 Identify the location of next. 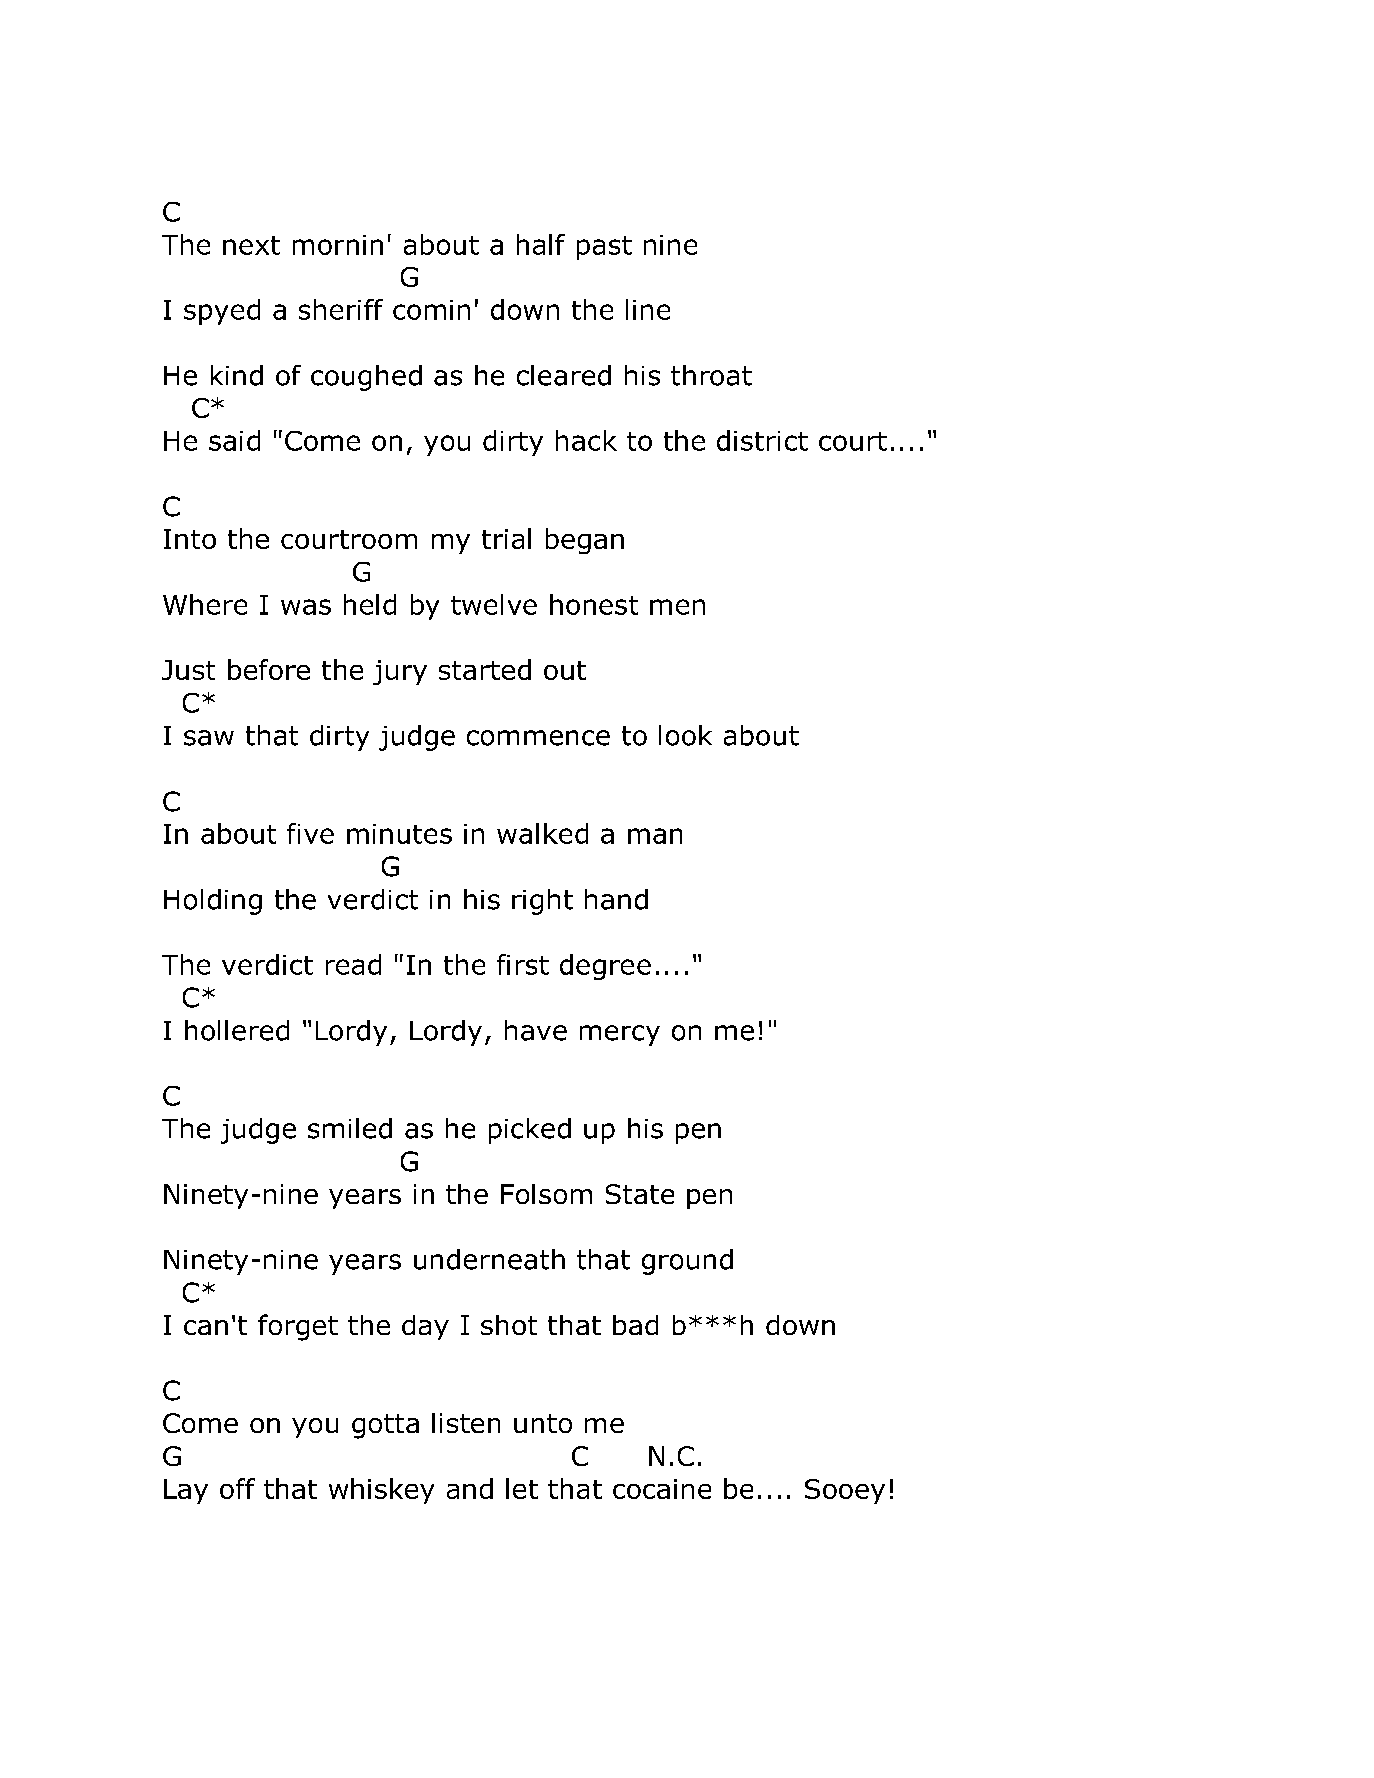
(251, 245).
